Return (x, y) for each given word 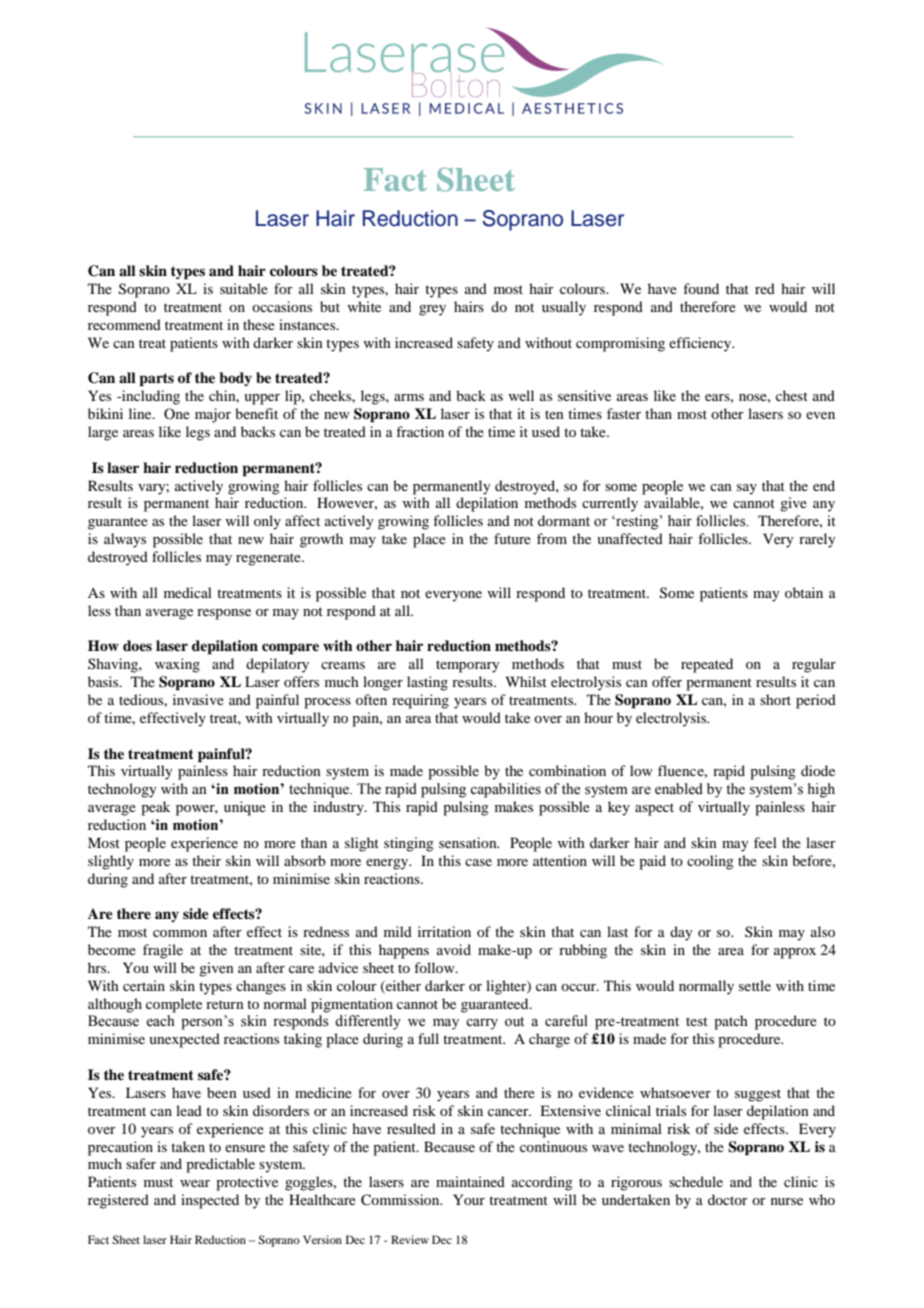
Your (469, 1199)
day (681, 933)
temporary (467, 666)
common (180, 933)
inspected (210, 1201)
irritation (444, 931)
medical (188, 592)
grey (432, 310)
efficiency (701, 344)
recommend (124, 324)
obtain (804, 592)
